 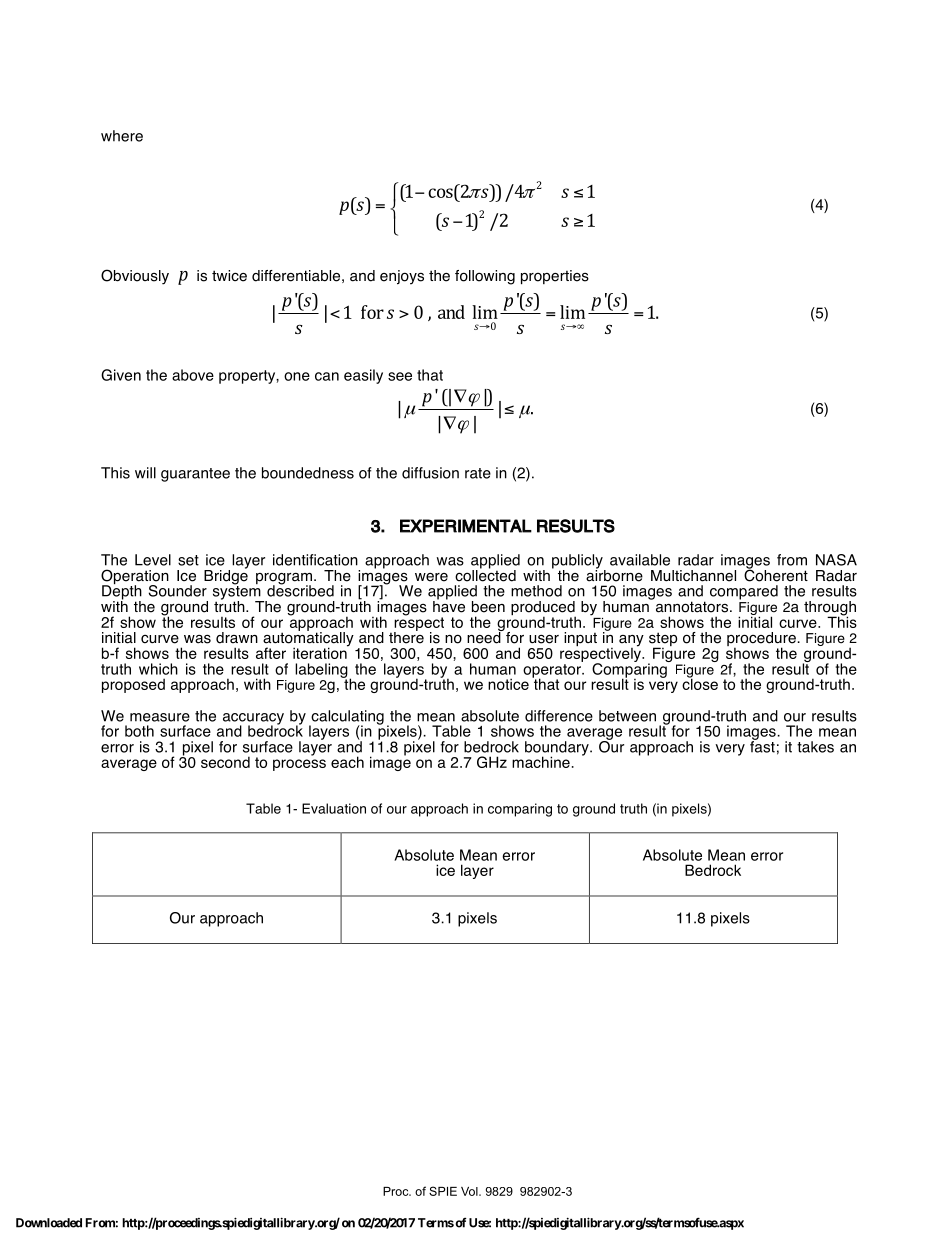 What do you see at coordinates (744, 592) in the screenshot?
I see `compared` at bounding box center [744, 592].
